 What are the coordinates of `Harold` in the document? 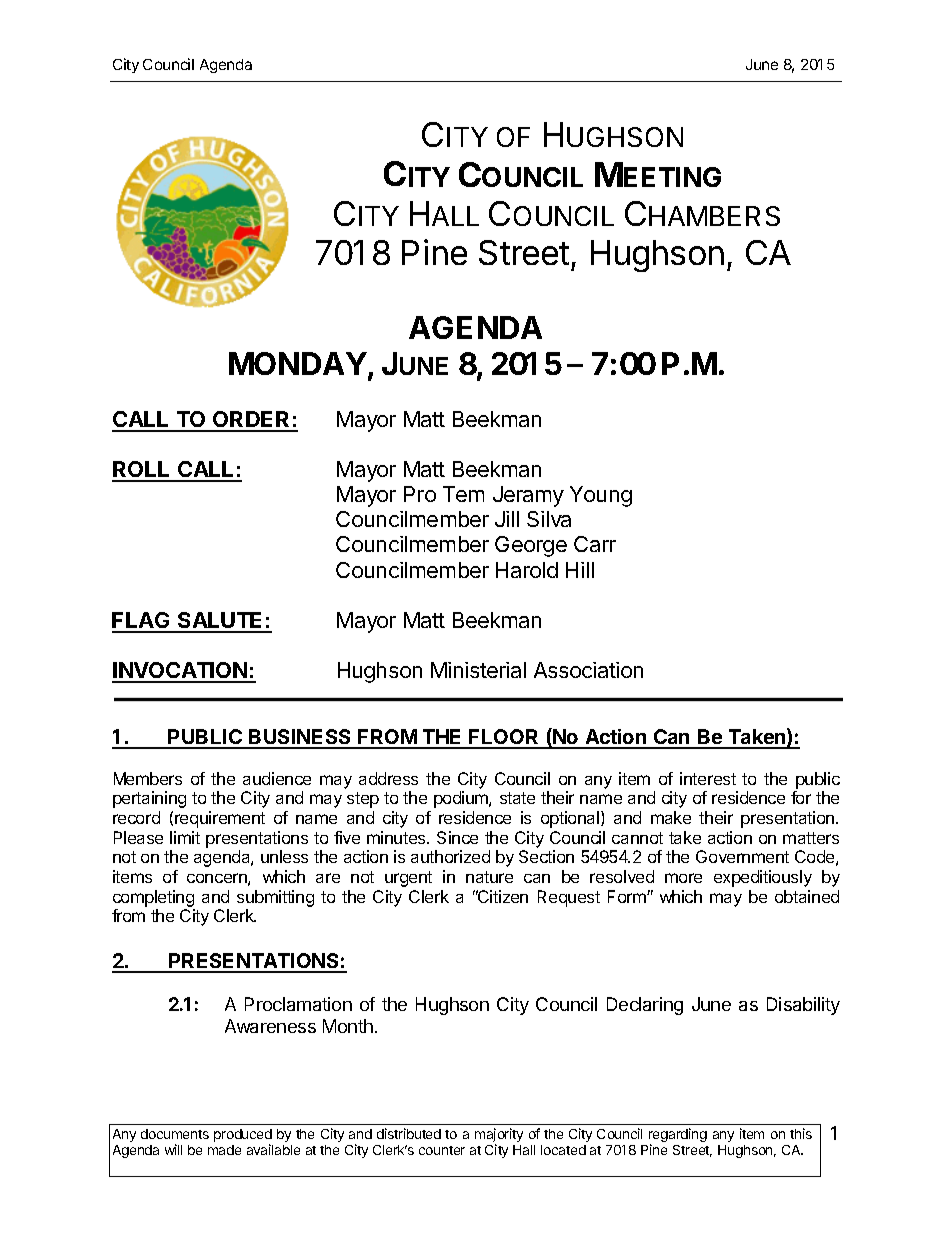 It's located at (527, 570).
